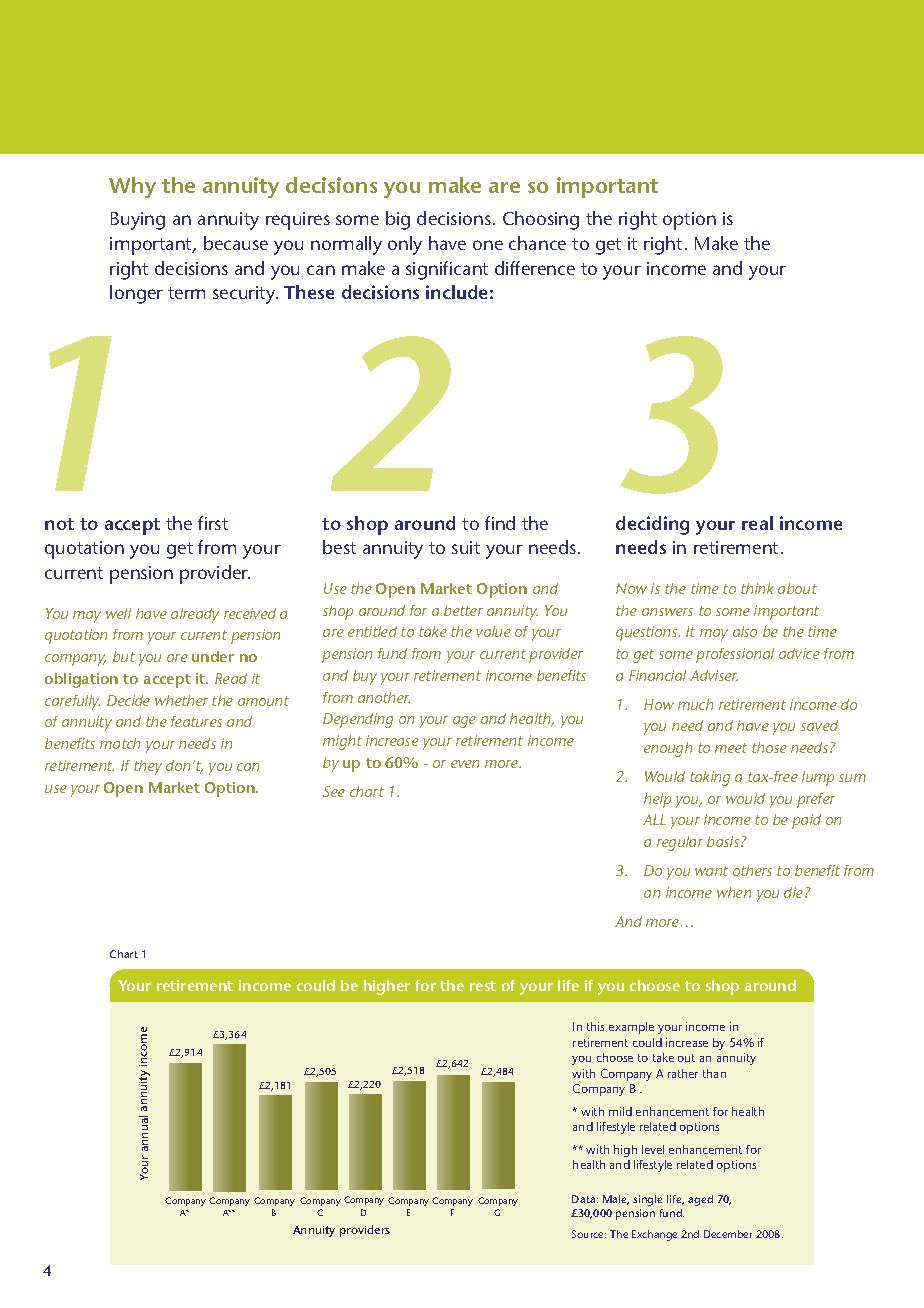  Describe the element at coordinates (148, 767) in the screenshot. I see `they` at that location.
